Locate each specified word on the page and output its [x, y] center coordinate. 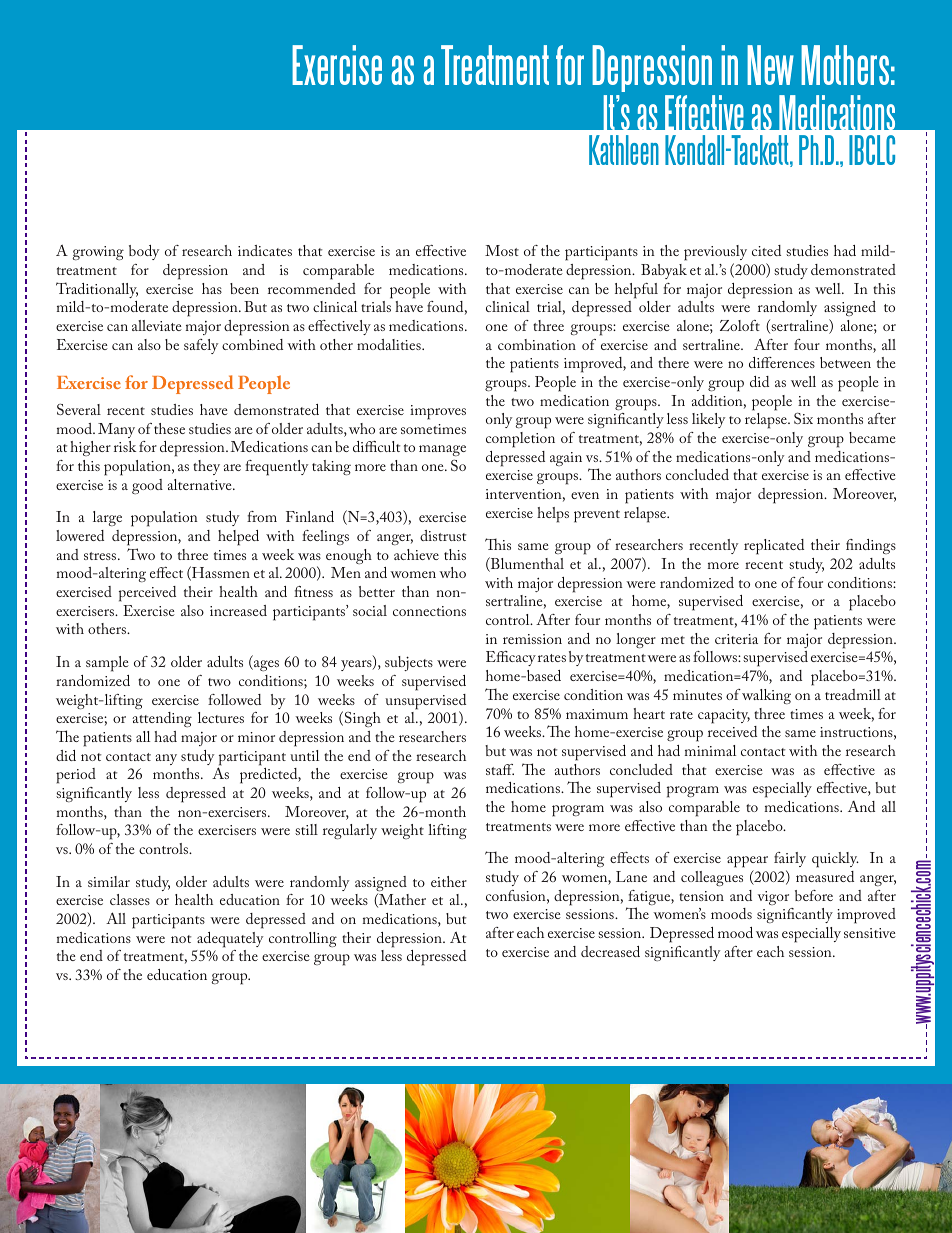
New [770, 65]
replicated [774, 547]
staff [500, 769]
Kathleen [624, 150]
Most [502, 250]
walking [766, 696]
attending [162, 719]
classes [130, 899]
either [449, 881]
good [147, 486]
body [144, 252]
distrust [443, 535]
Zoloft [740, 325]
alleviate [157, 325]
